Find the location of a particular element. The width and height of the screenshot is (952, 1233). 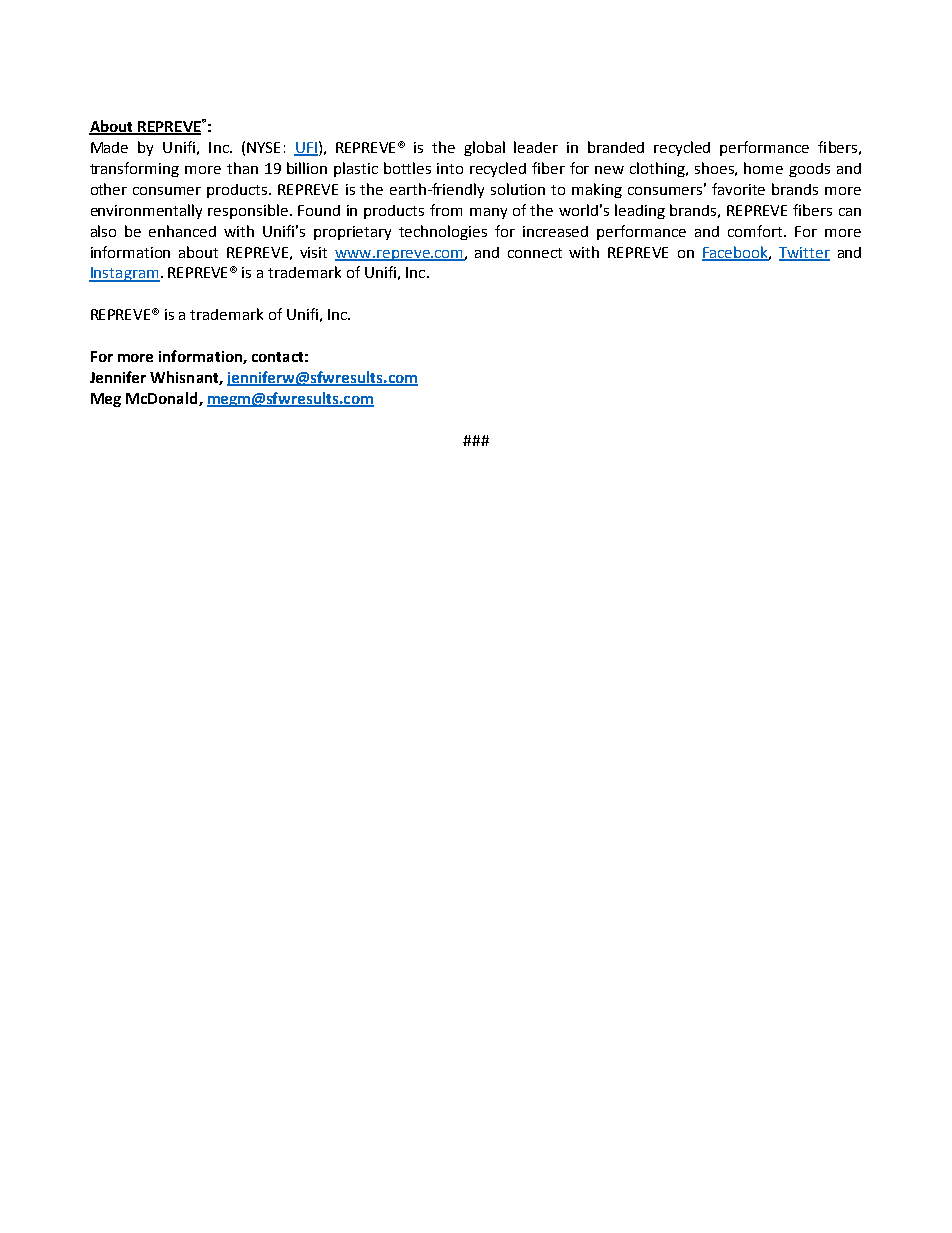

solution is located at coordinates (518, 189).
